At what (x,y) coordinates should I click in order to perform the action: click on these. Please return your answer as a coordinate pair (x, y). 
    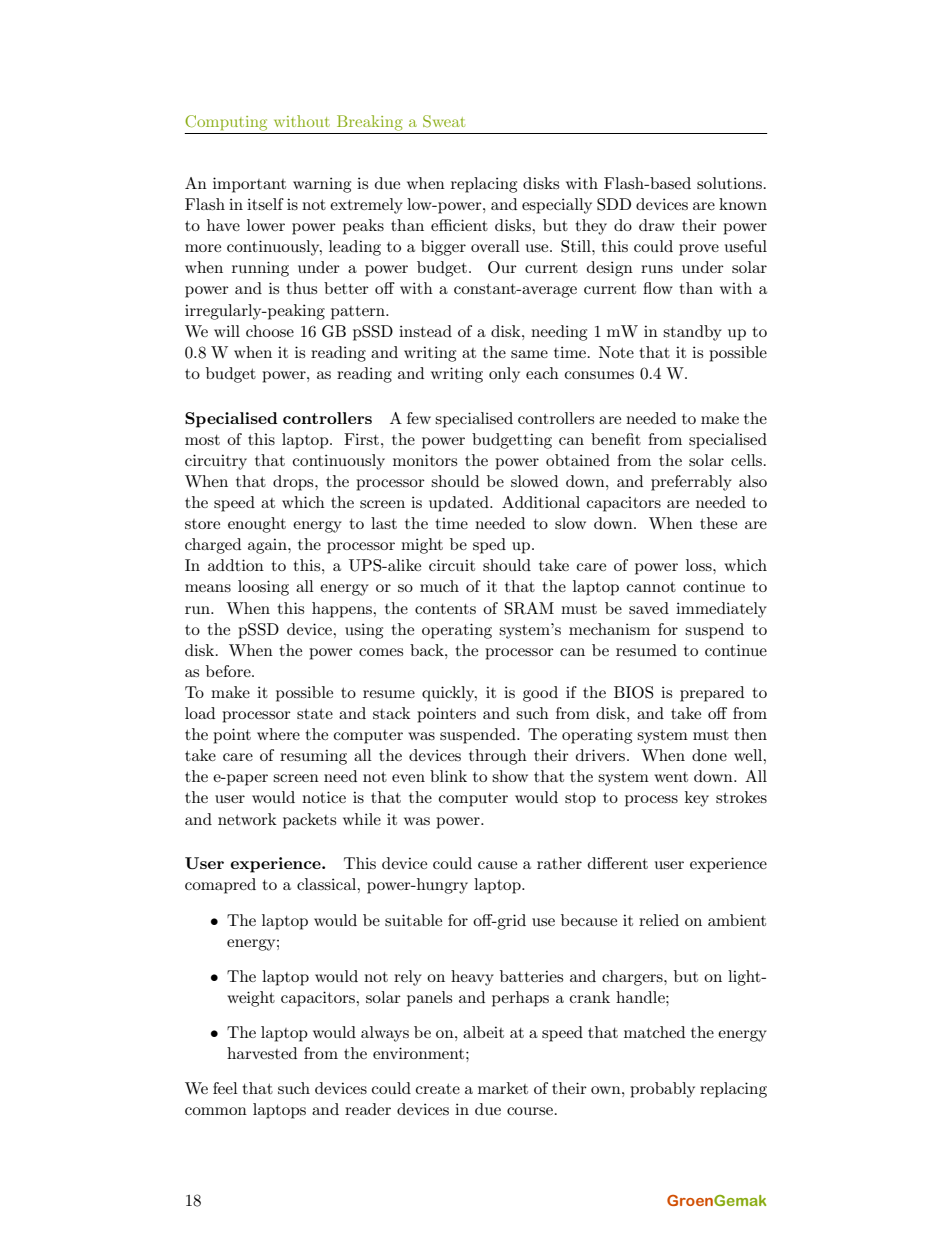
    Looking at the image, I should click on (718, 523).
